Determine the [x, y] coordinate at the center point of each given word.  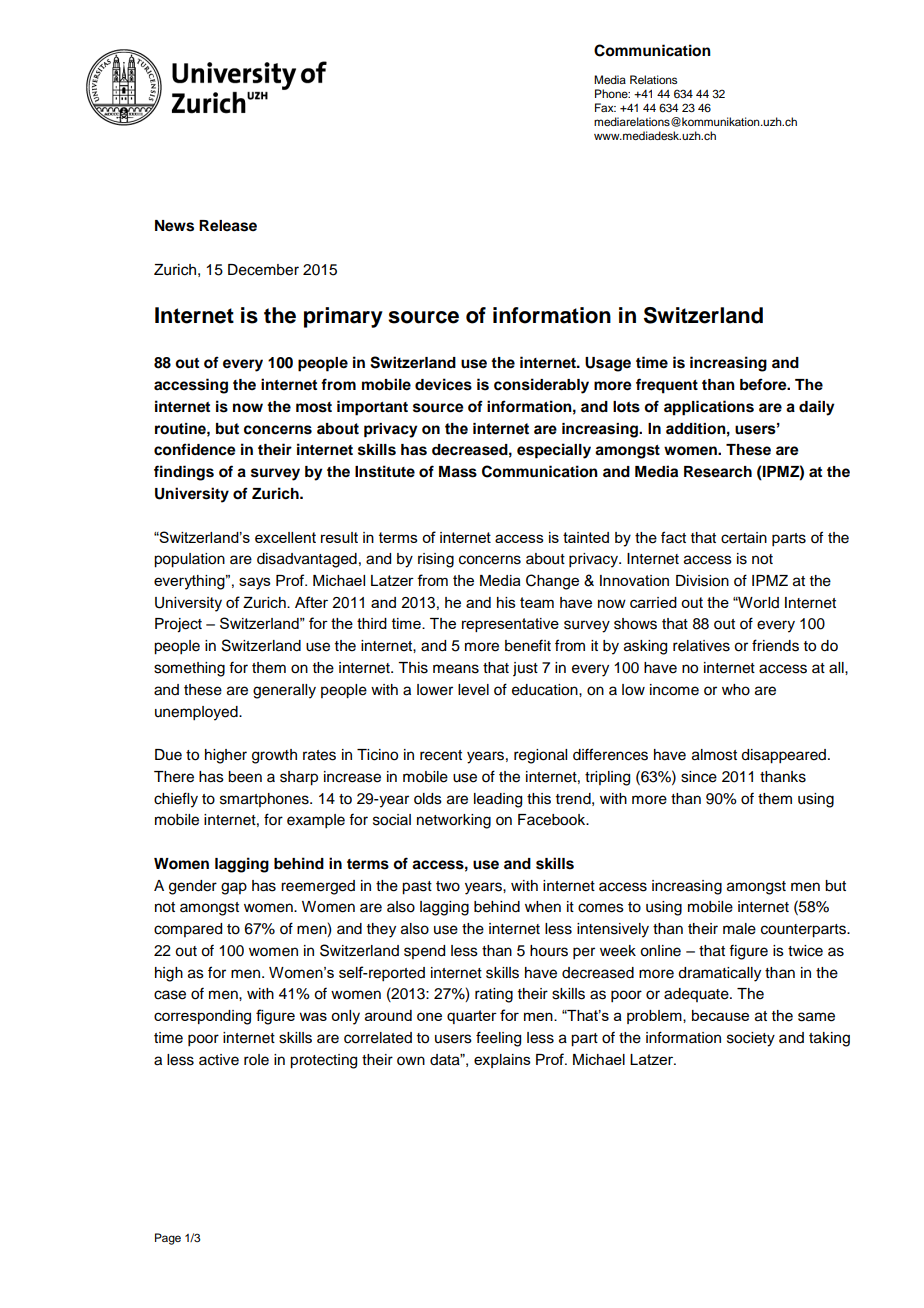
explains [502, 1061]
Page [168, 1239]
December [263, 270]
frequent [667, 386]
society [751, 1039]
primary [343, 317]
